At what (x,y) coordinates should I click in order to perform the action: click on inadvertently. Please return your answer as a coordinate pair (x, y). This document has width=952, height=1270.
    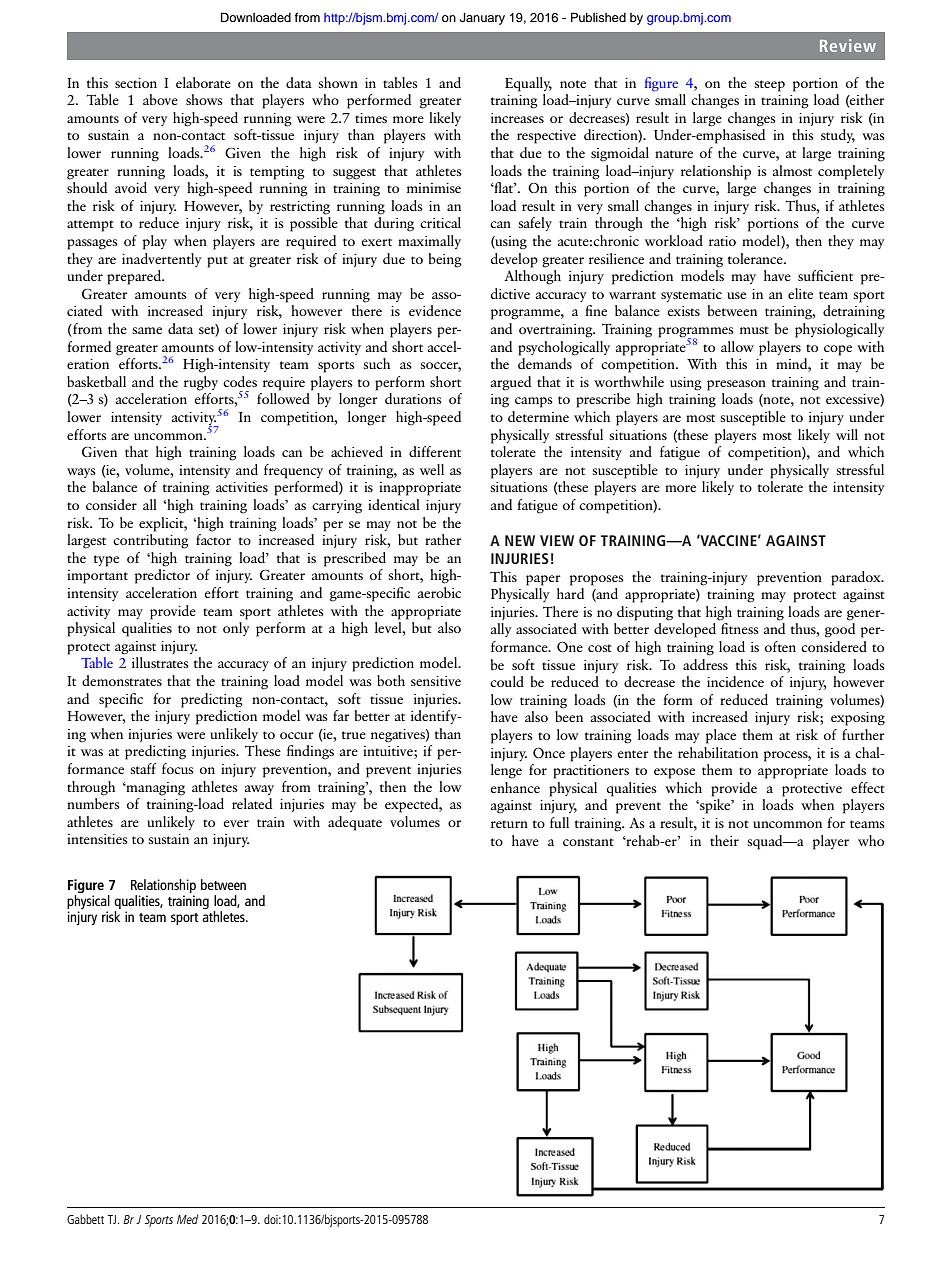
    Looking at the image, I should click on (161, 260).
